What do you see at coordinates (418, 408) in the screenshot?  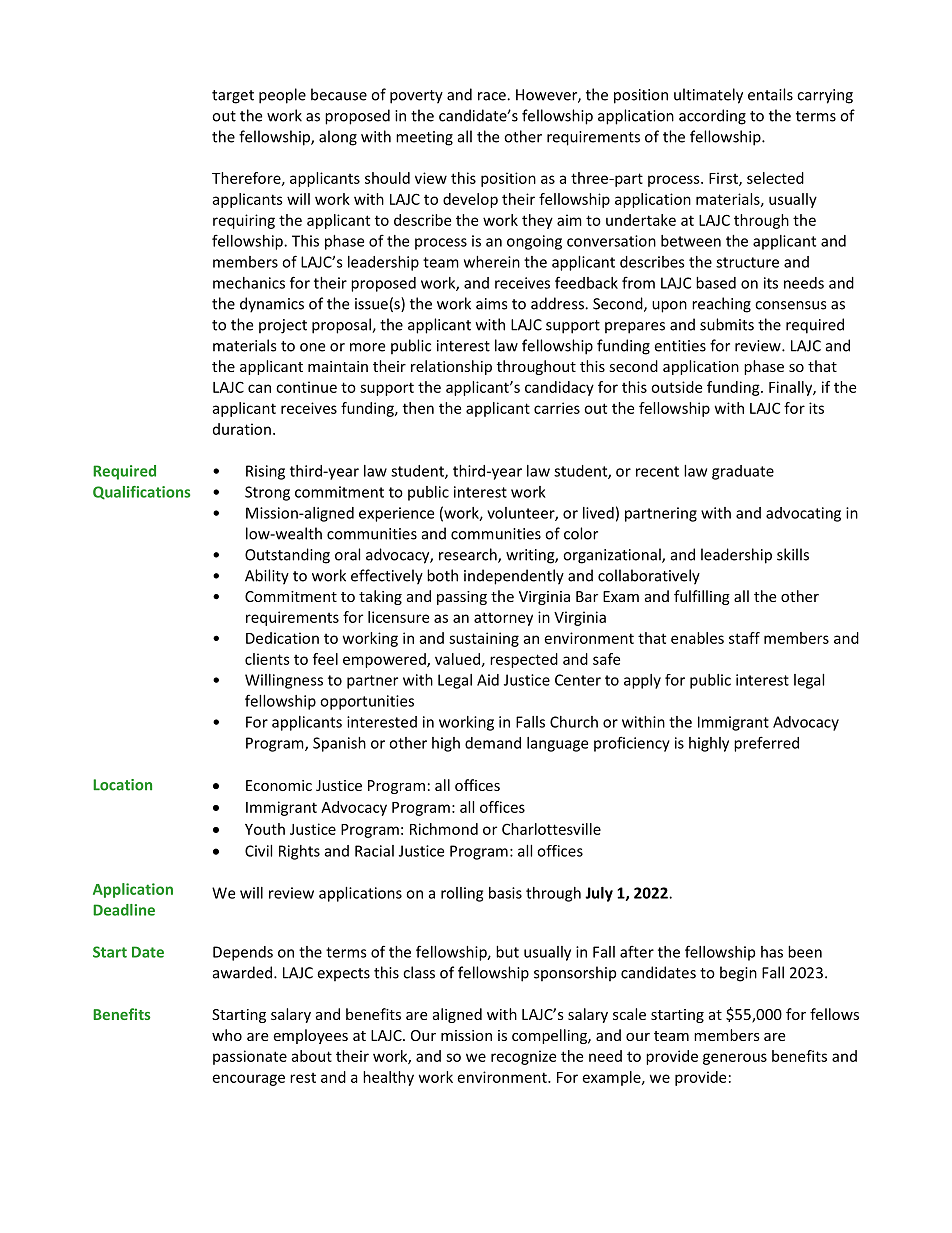 I see `then` at bounding box center [418, 408].
